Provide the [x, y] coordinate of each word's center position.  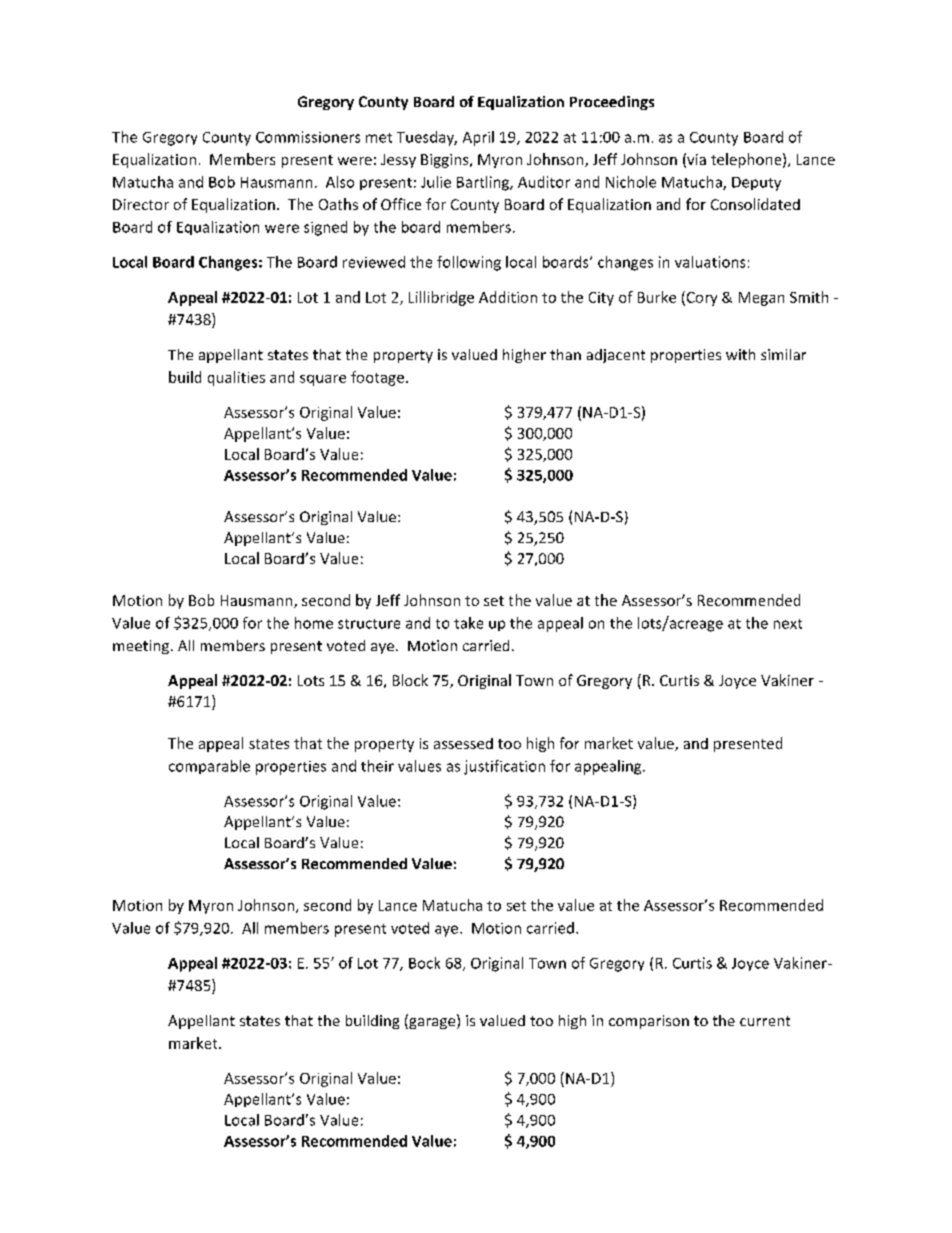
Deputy [756, 184]
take [468, 623]
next [788, 624]
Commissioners [308, 137]
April [478, 138]
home [314, 623]
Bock [424, 963]
